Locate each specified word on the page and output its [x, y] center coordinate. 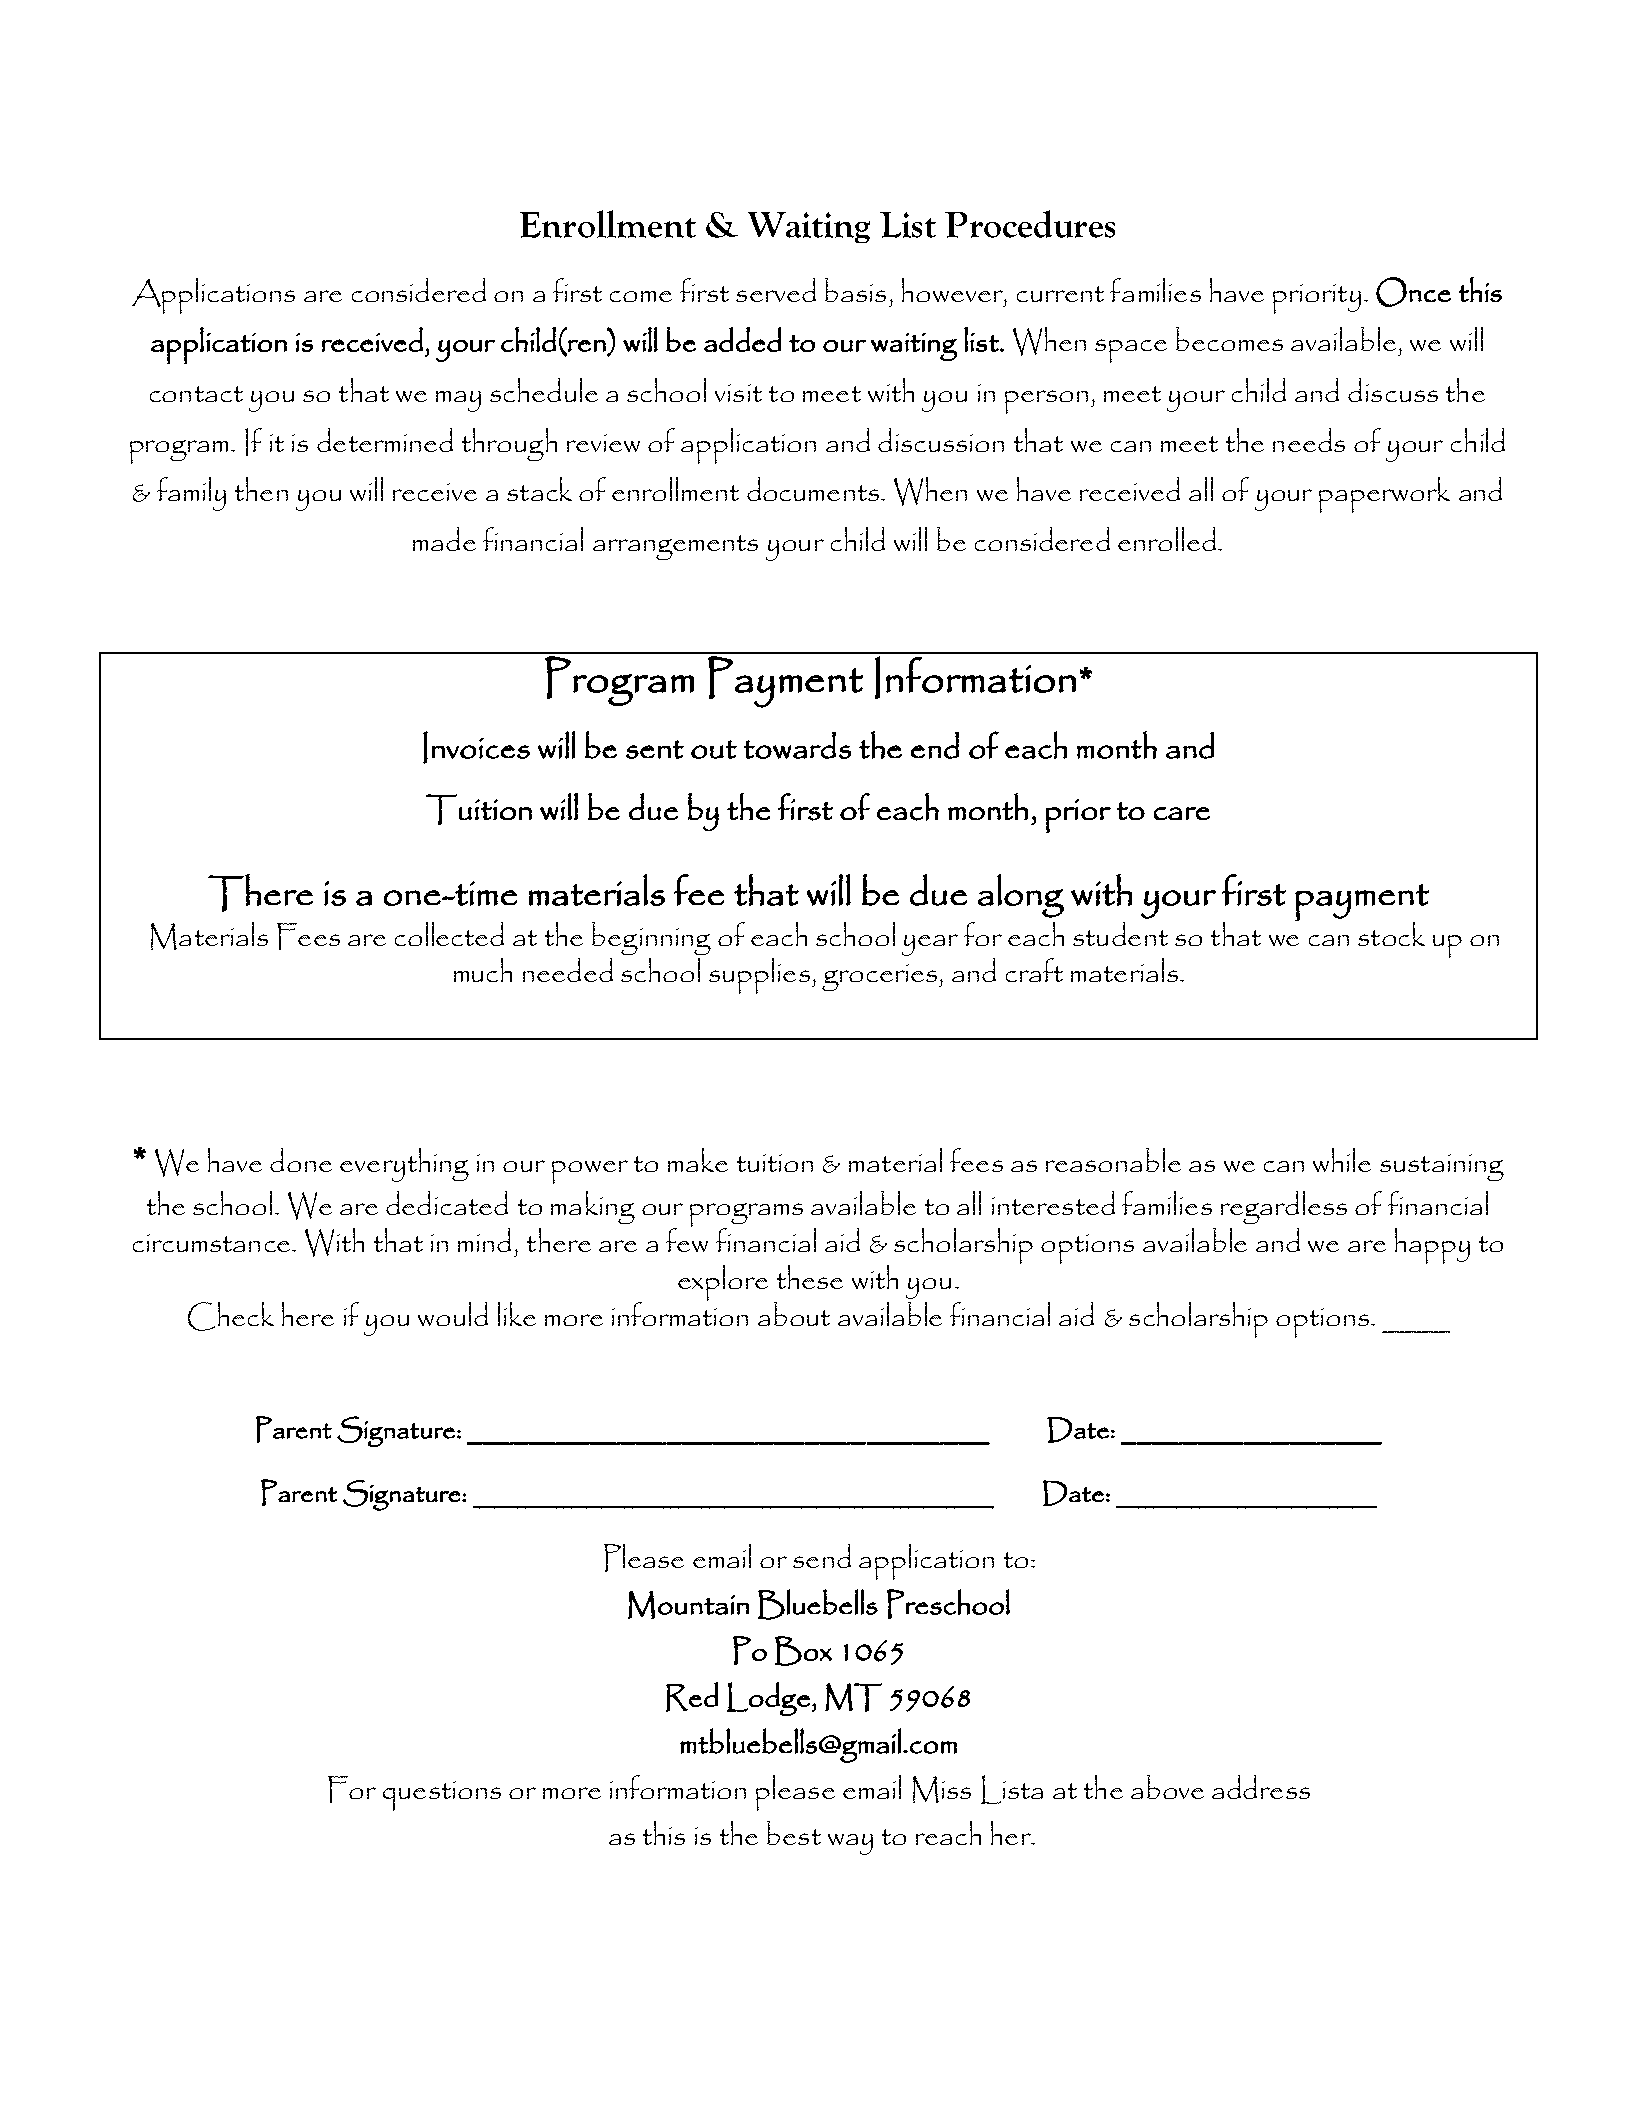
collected [449, 934]
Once [1413, 292]
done [301, 1160]
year [930, 945]
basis [855, 290]
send [822, 1556]
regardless [1284, 1207]
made [444, 539]
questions [442, 1796]
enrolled [1167, 539]
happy [1432, 1246]
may [458, 401]
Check [231, 1316]
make [698, 1160]
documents [813, 489]
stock [1391, 934]
